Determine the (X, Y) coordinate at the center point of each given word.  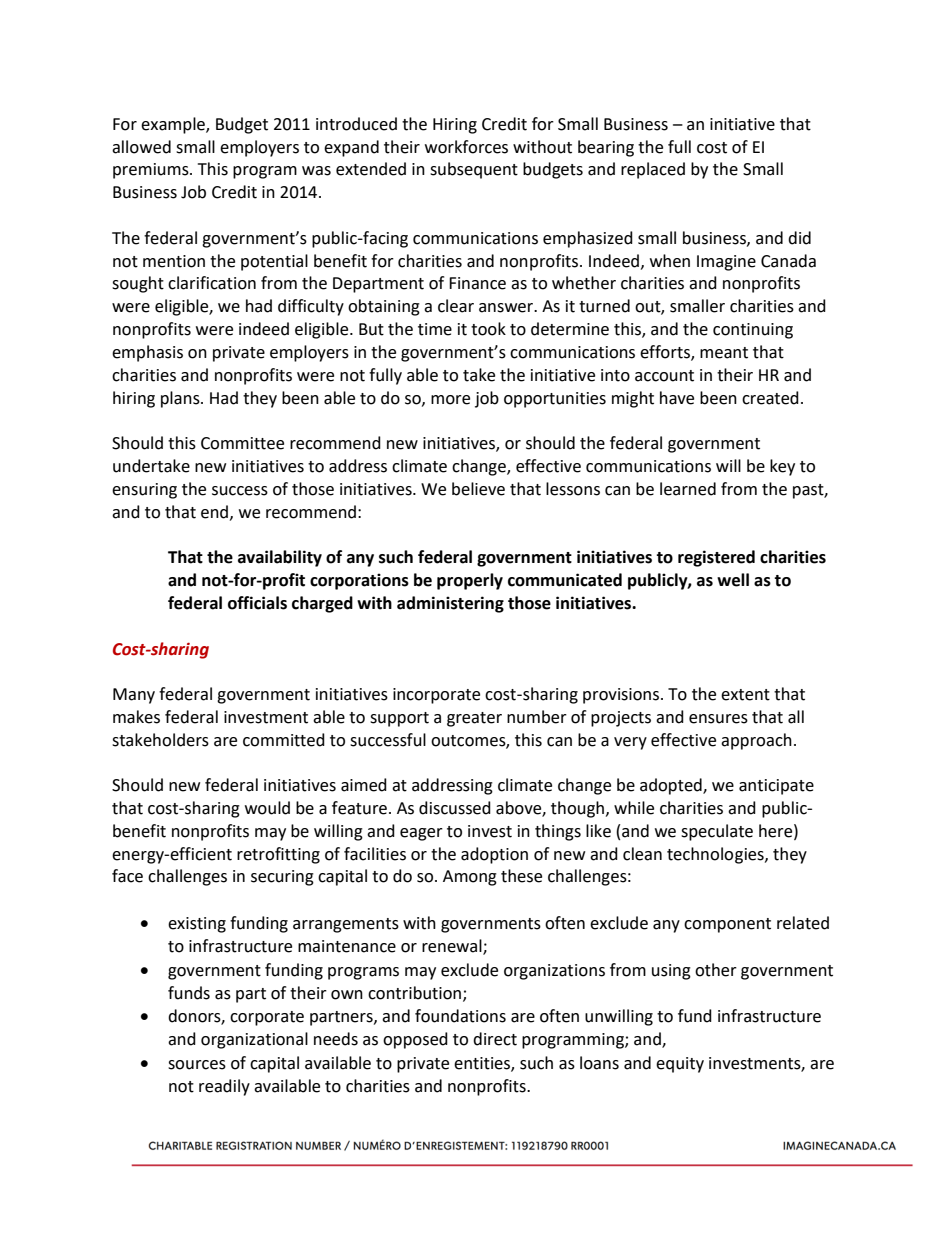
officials (257, 603)
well (733, 580)
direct (495, 1039)
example (174, 125)
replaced (653, 170)
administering (450, 604)
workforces (466, 147)
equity (680, 1065)
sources (197, 1065)
